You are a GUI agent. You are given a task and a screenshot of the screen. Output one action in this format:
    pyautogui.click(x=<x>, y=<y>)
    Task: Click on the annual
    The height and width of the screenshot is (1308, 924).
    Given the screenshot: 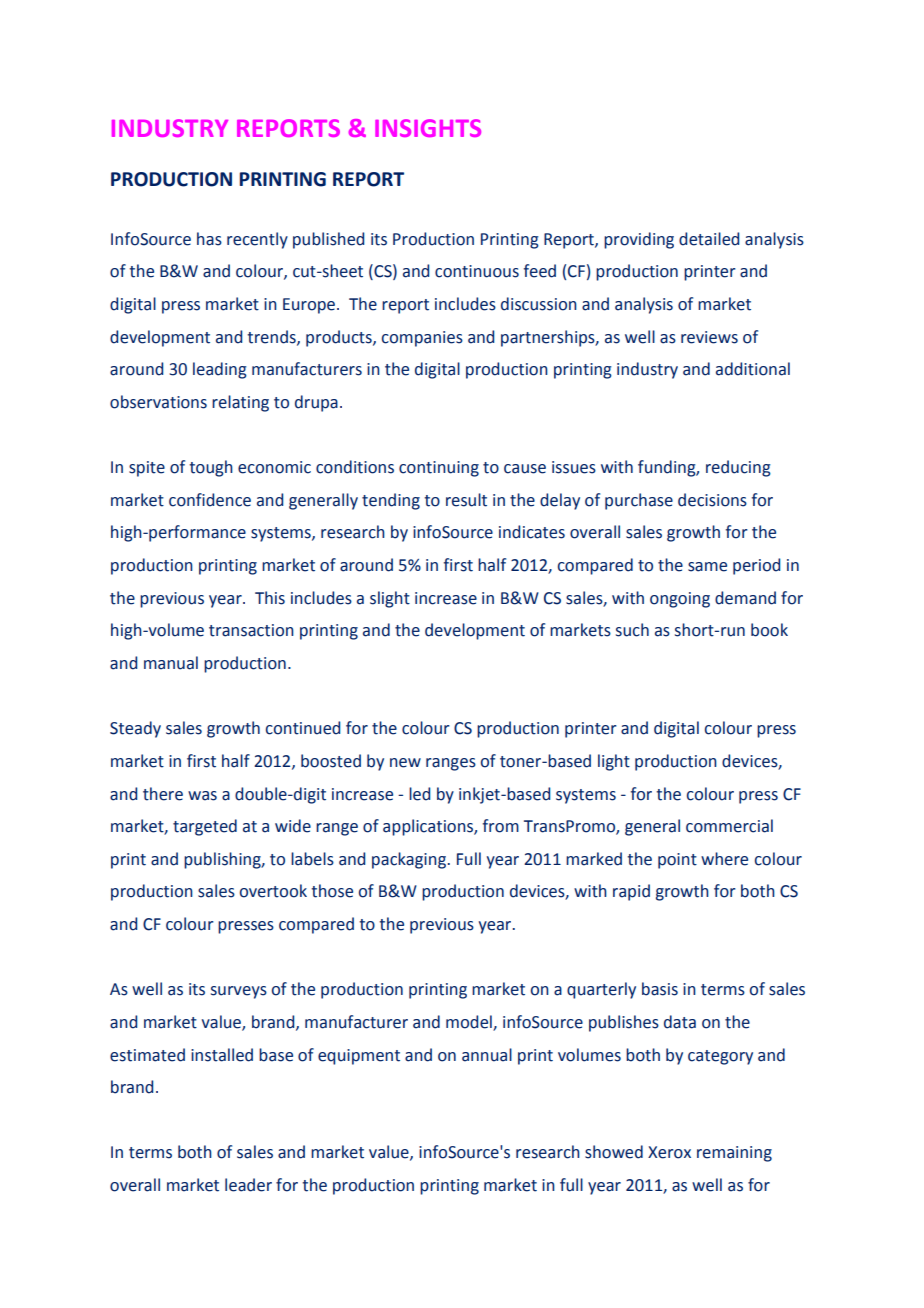 What is the action you would take?
    pyautogui.click(x=487, y=1055)
